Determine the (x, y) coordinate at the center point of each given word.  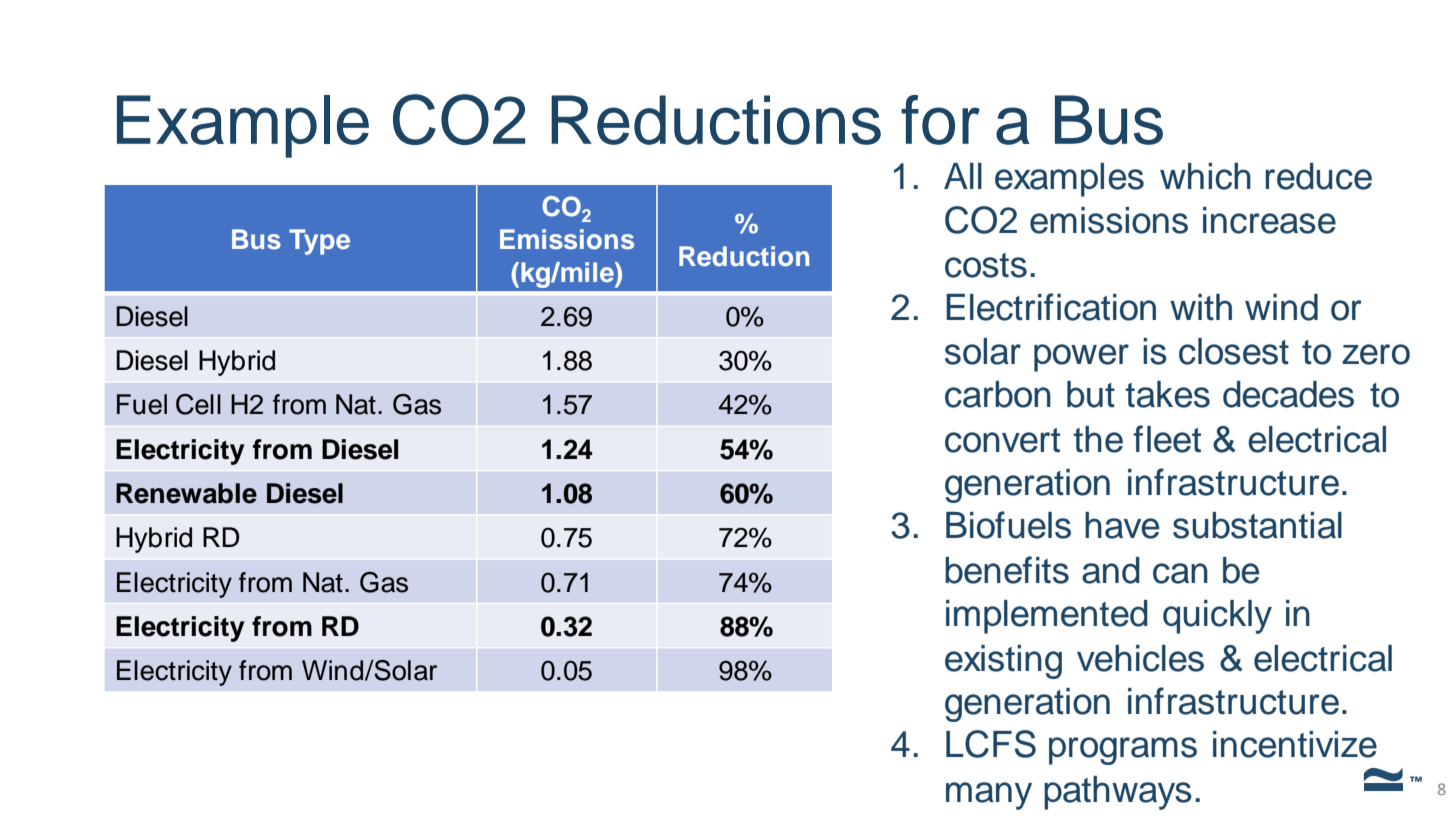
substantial (1257, 525)
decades (1288, 394)
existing (1003, 662)
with (1201, 307)
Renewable (186, 493)
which (1205, 176)
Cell (198, 404)
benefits (1007, 570)
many (989, 796)
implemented (1047, 617)
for (940, 120)
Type (319, 242)
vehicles (1140, 658)
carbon (998, 394)
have (1122, 525)
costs (986, 265)
